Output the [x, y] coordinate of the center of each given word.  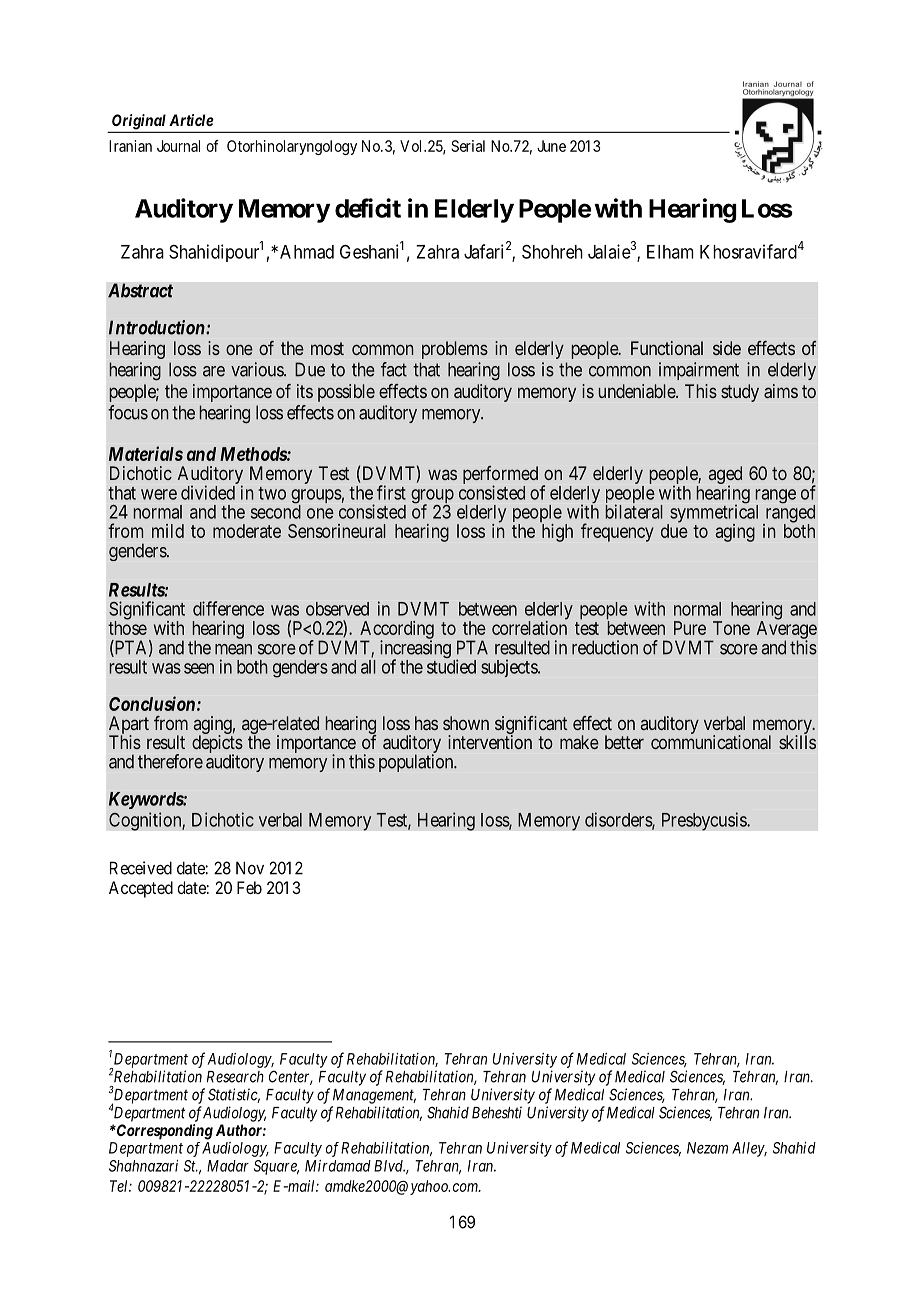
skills [797, 742]
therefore [170, 761]
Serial [468, 146]
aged [725, 476]
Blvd [389, 1166]
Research [235, 1077]
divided [208, 492]
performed [500, 476]
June [551, 146]
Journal [178, 146]
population [417, 763]
